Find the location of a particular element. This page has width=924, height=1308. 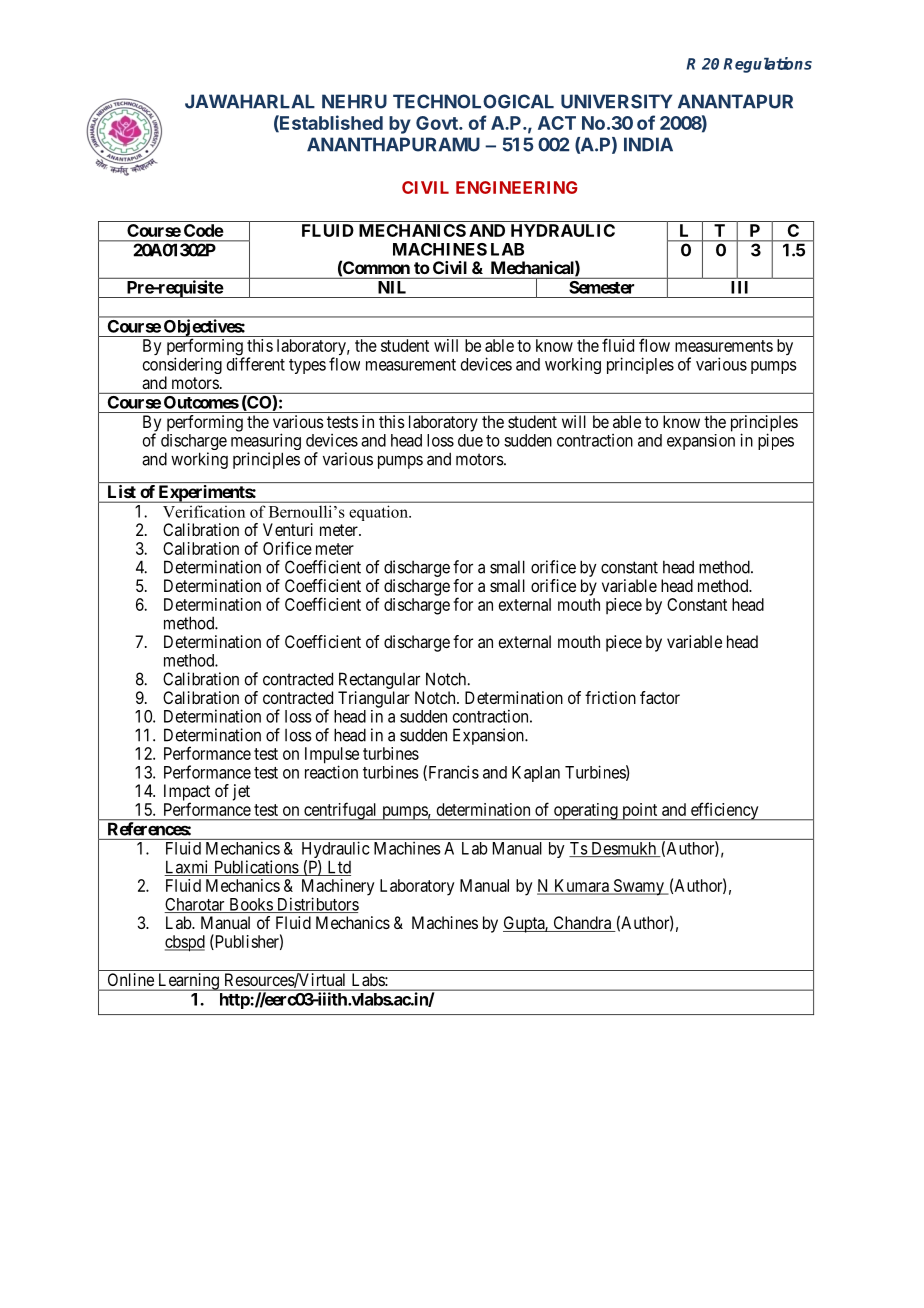

factor is located at coordinates (660, 697).
